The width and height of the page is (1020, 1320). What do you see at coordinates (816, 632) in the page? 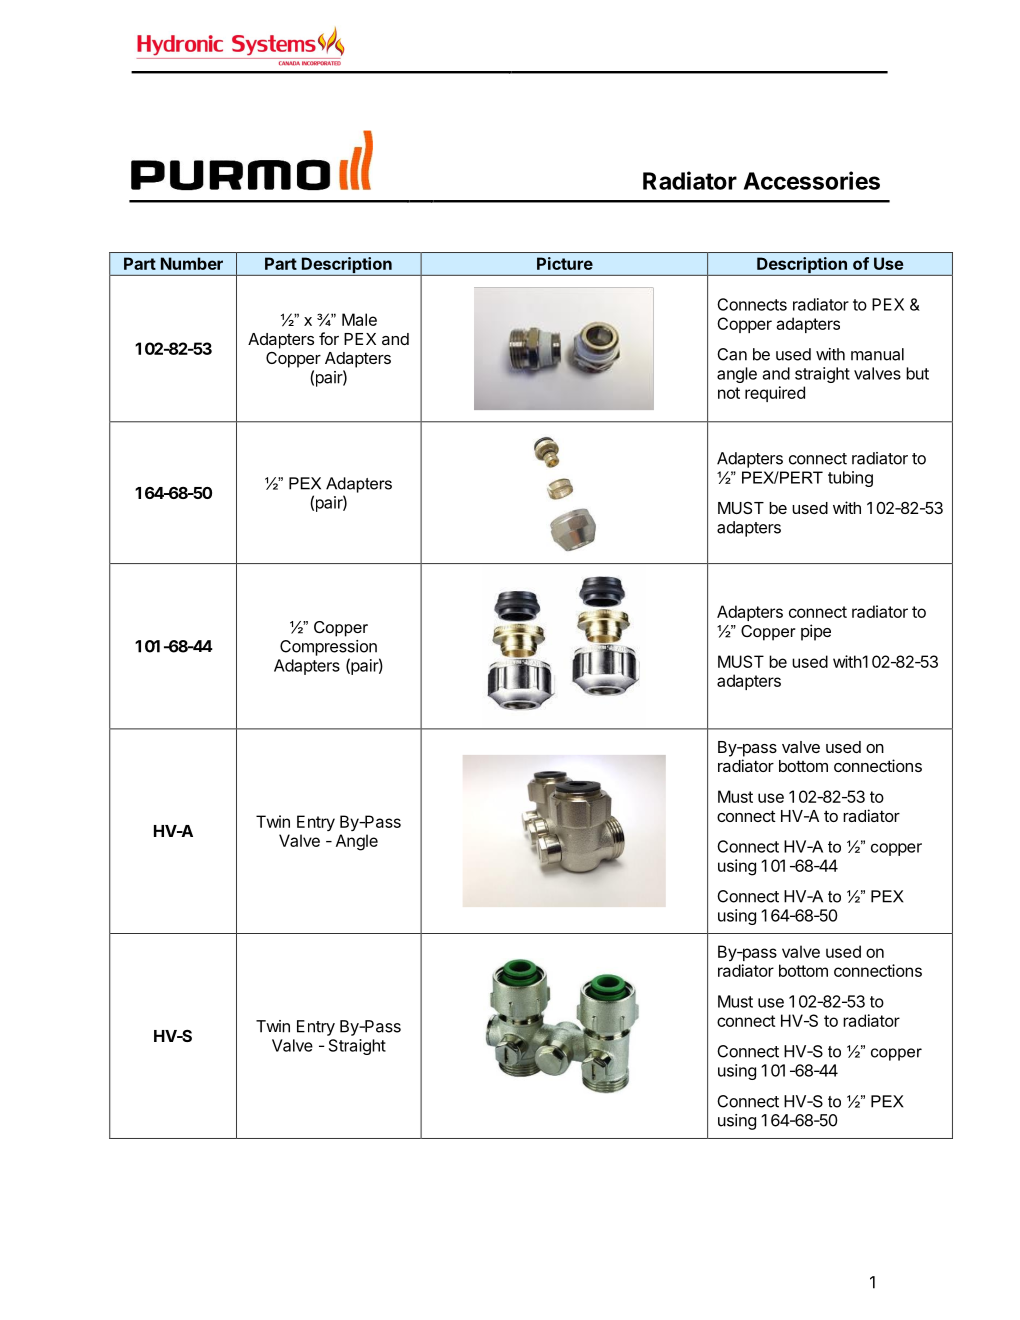
I see `pipe` at bounding box center [816, 632].
